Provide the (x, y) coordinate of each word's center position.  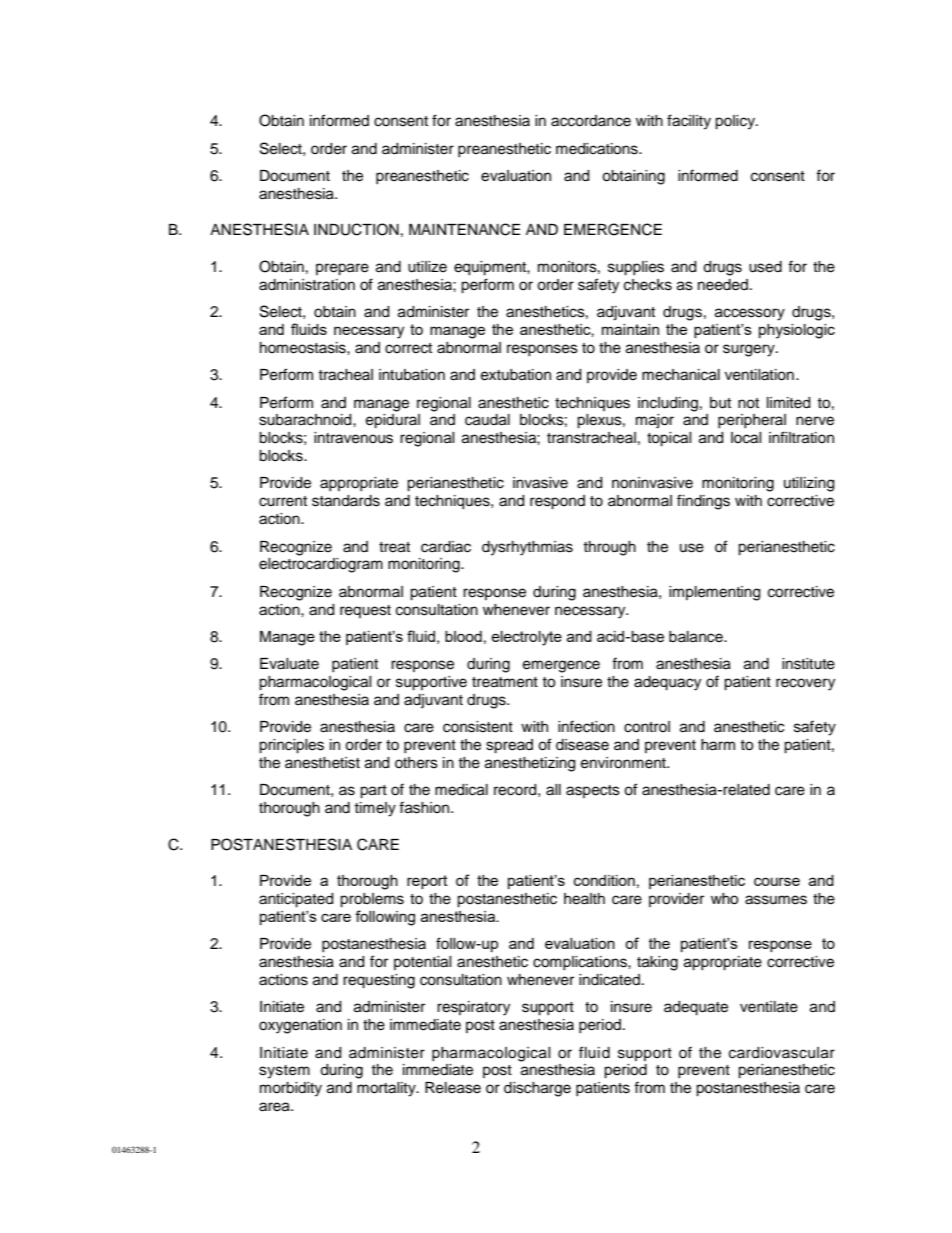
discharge (537, 1089)
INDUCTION (356, 229)
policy (736, 122)
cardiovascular (782, 1053)
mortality (387, 1089)
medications (598, 149)
